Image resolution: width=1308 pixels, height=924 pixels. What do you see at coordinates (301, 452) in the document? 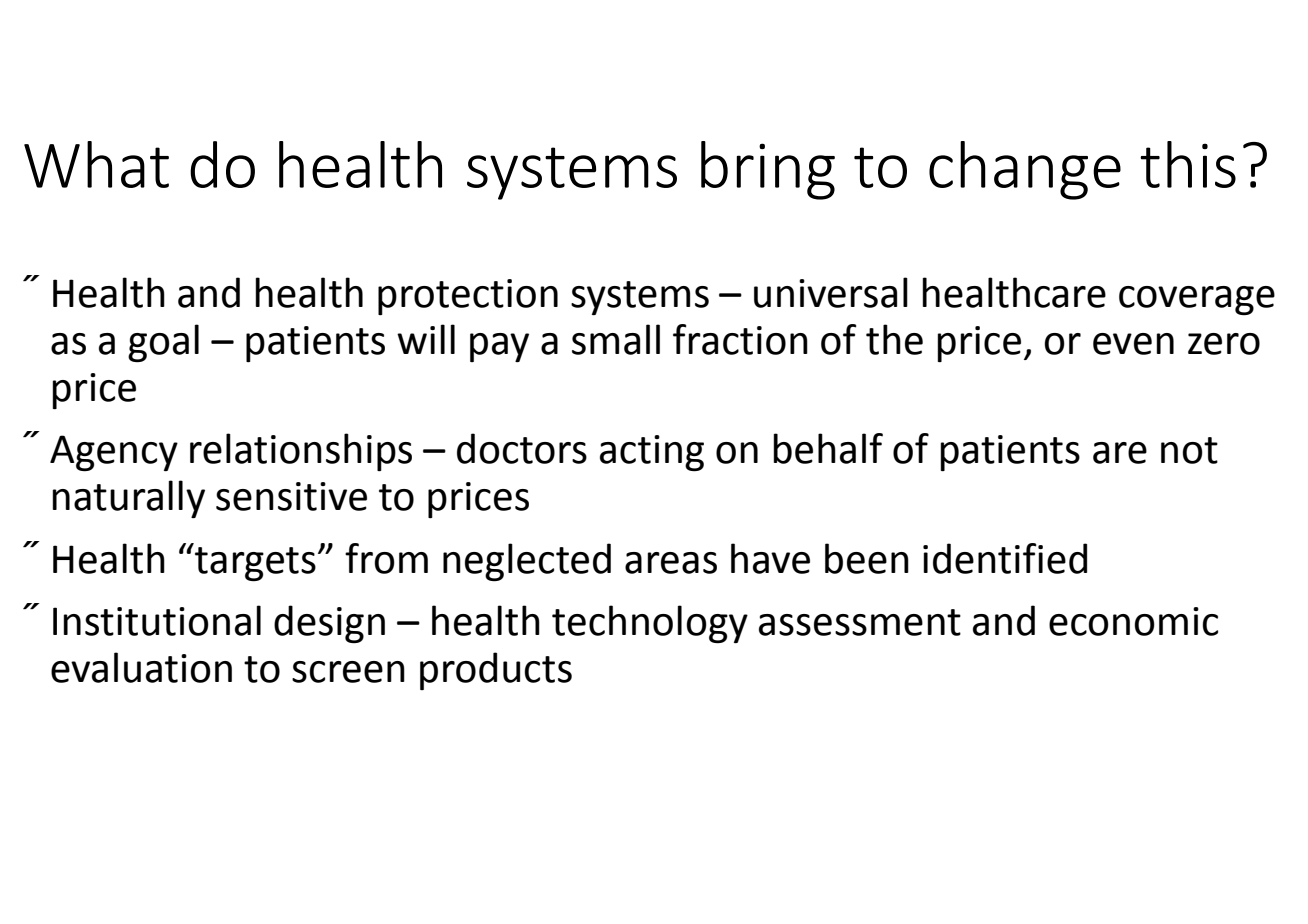
I see `relationships` at bounding box center [301, 452].
